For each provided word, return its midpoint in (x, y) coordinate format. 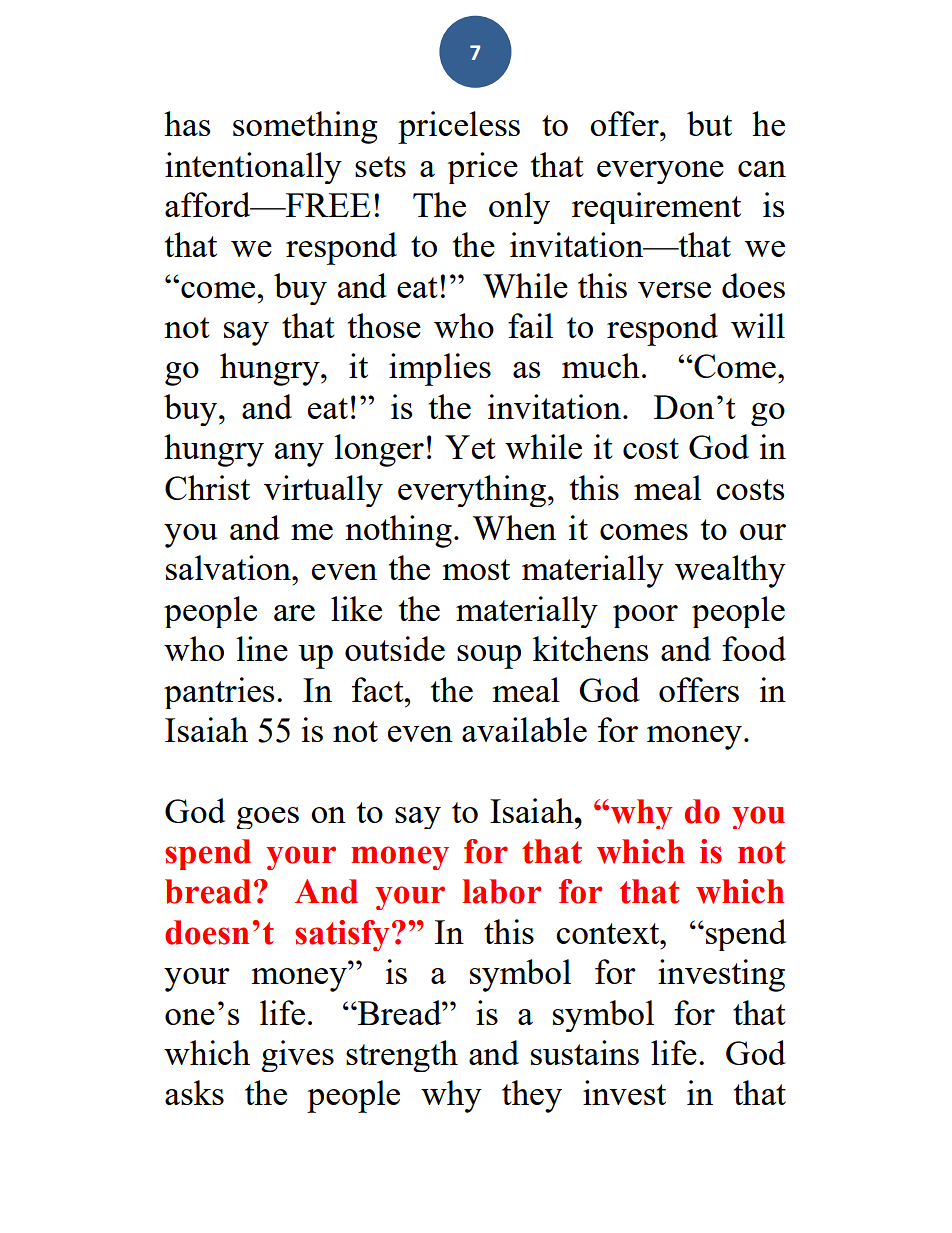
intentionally (253, 168)
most (476, 569)
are (294, 613)
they (532, 1096)
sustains (585, 1052)
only (519, 208)
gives (297, 1056)
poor (645, 616)
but (709, 123)
